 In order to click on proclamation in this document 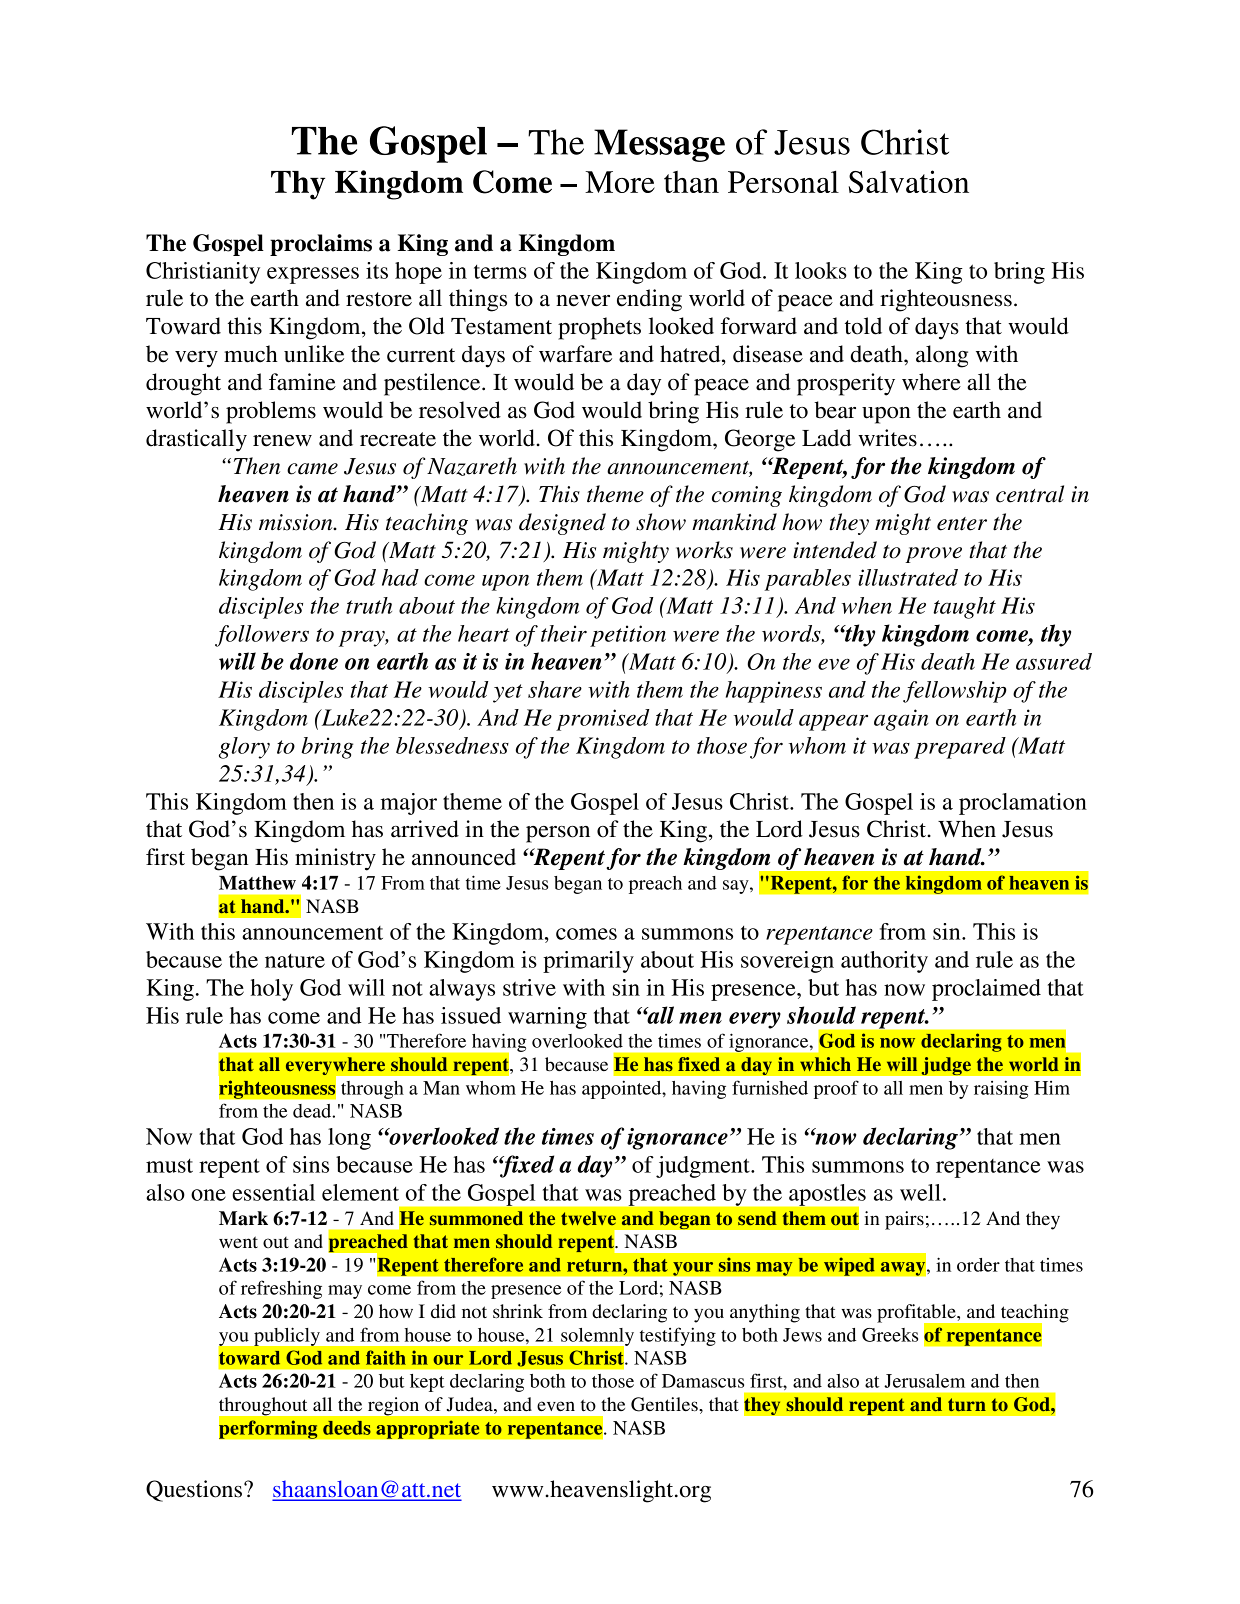, I will do `click(1023, 804)`.
